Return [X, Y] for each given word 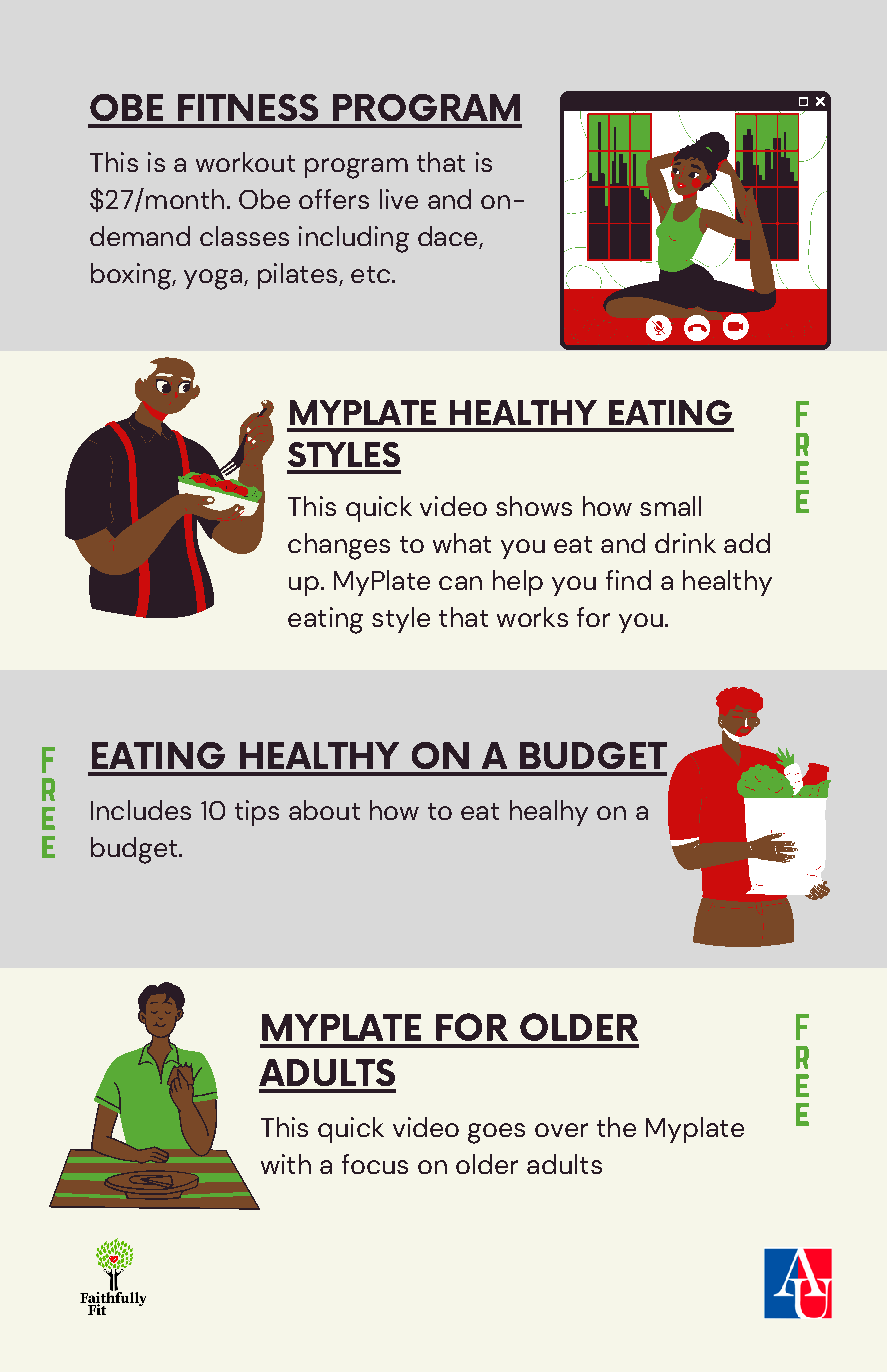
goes [496, 1133]
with [286, 1164]
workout [245, 162]
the [616, 1127]
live [399, 199]
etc [372, 274]
